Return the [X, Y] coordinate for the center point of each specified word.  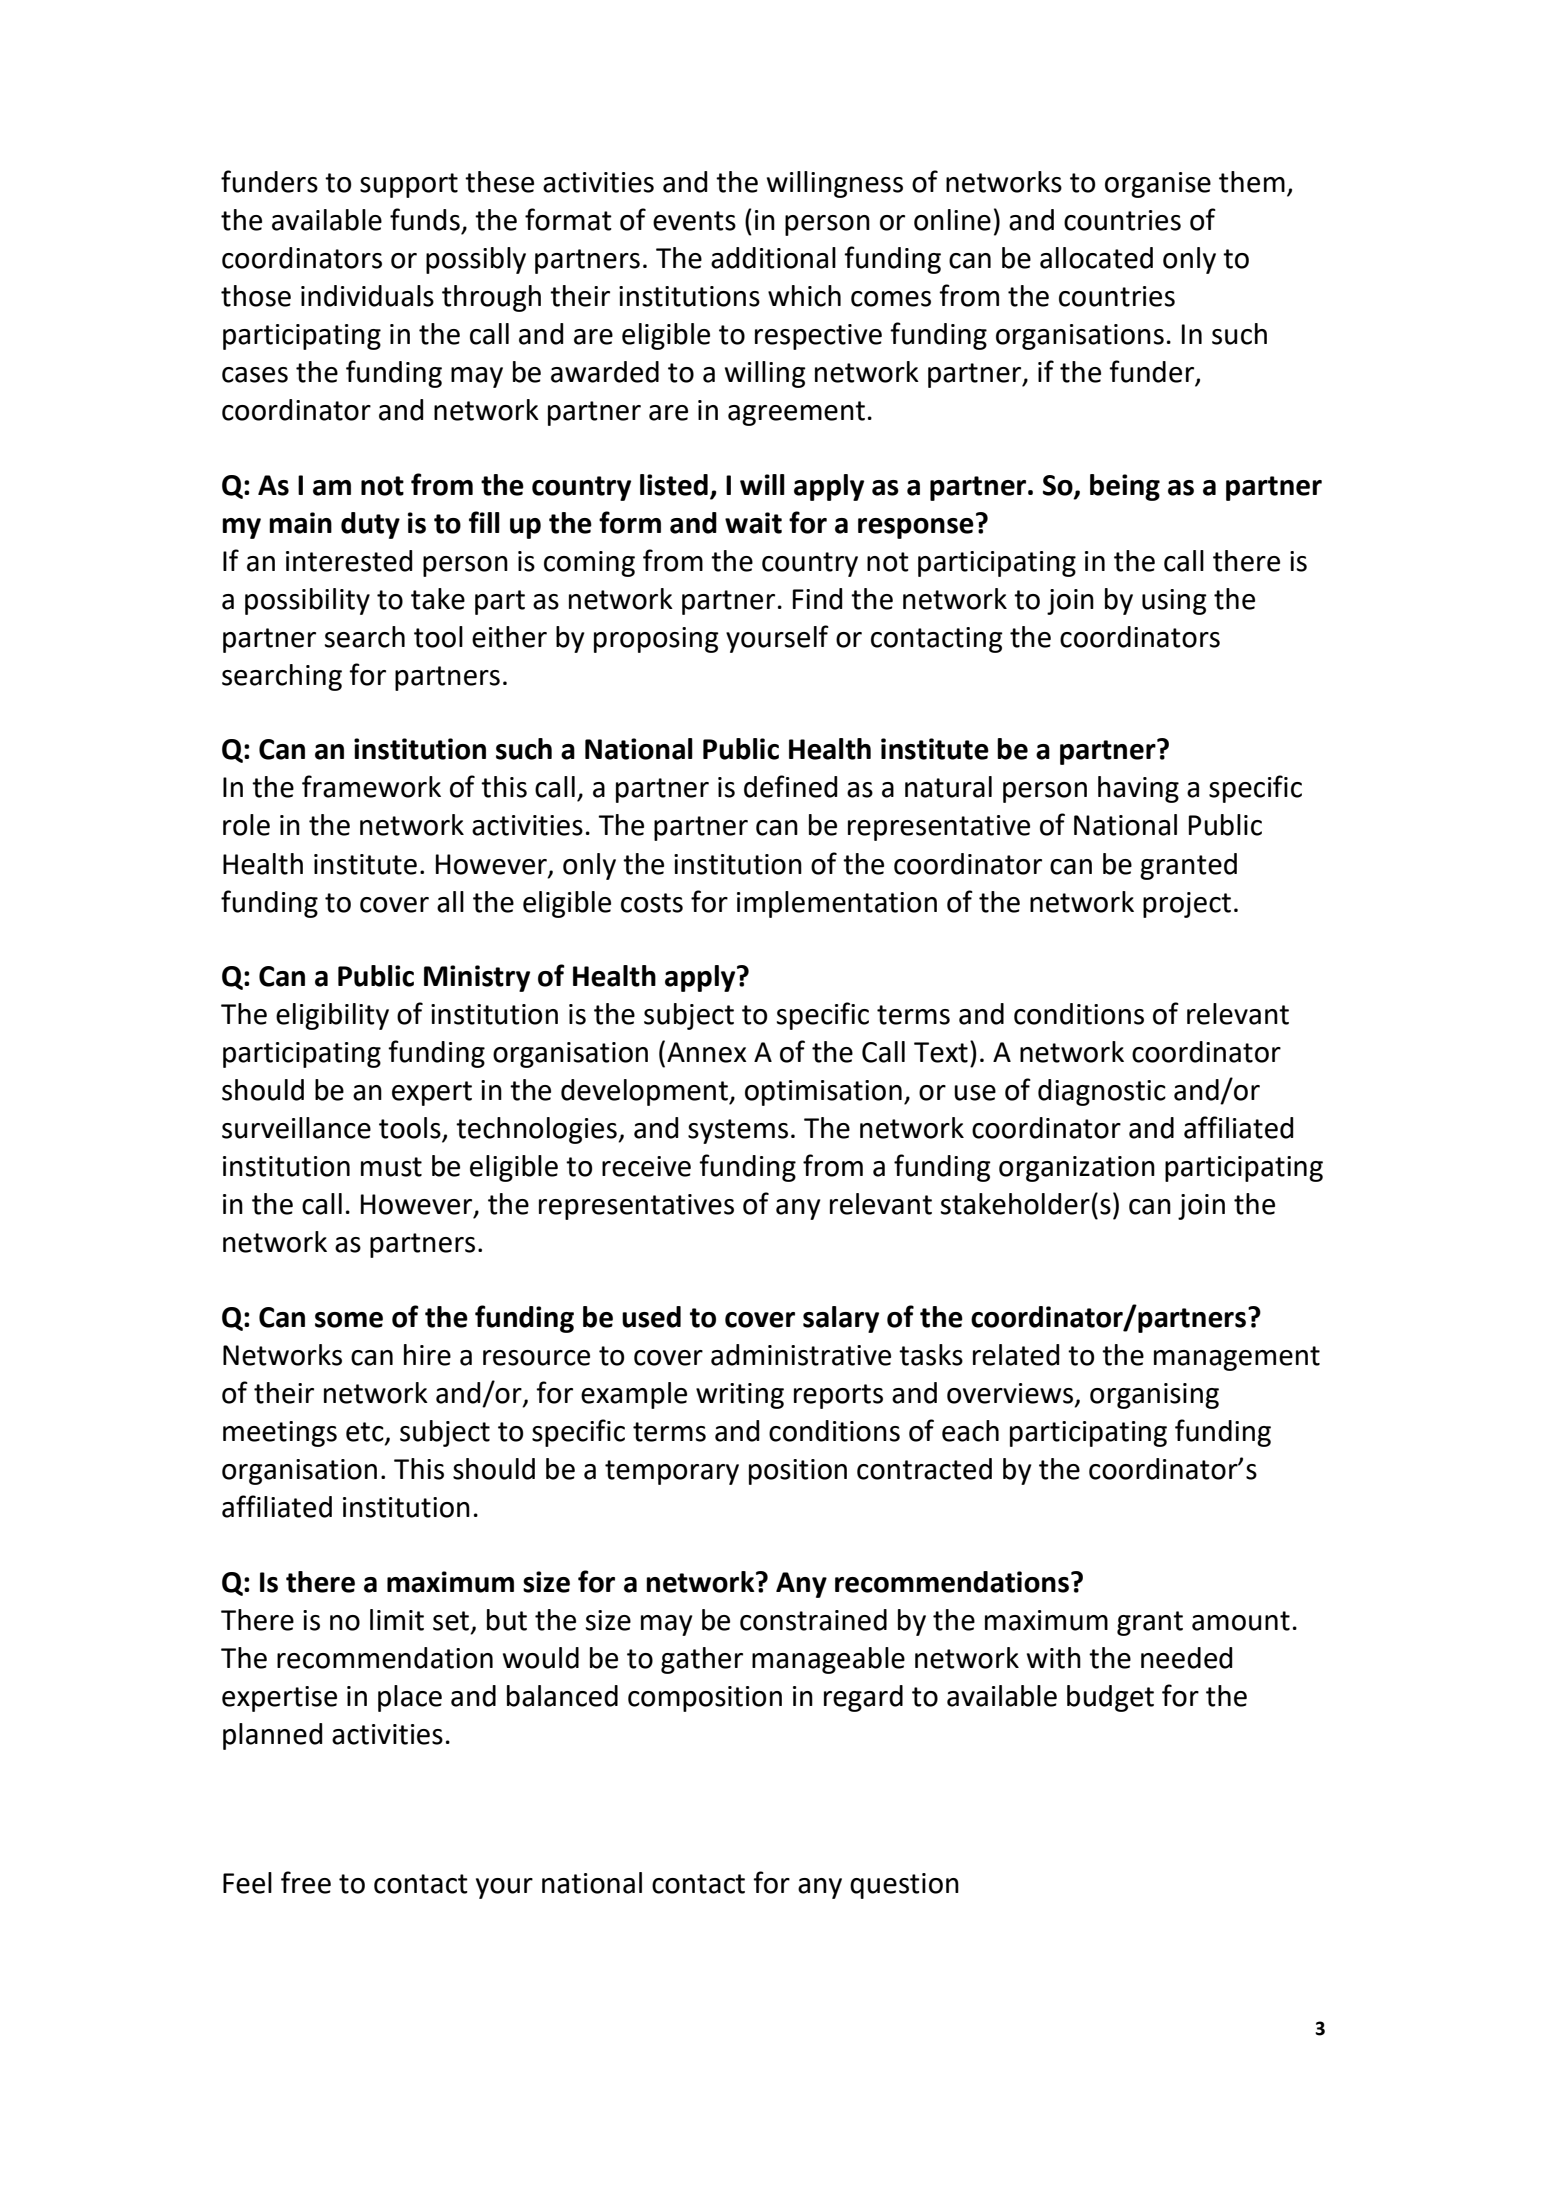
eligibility [332, 1016]
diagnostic [1102, 1092]
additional [773, 258]
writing [740, 1396]
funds [425, 219]
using [1174, 602]
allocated [1096, 258]
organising [1154, 1396]
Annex [706, 1052]
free [306, 1882]
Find [817, 599]
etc [366, 1433]
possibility [307, 601]
